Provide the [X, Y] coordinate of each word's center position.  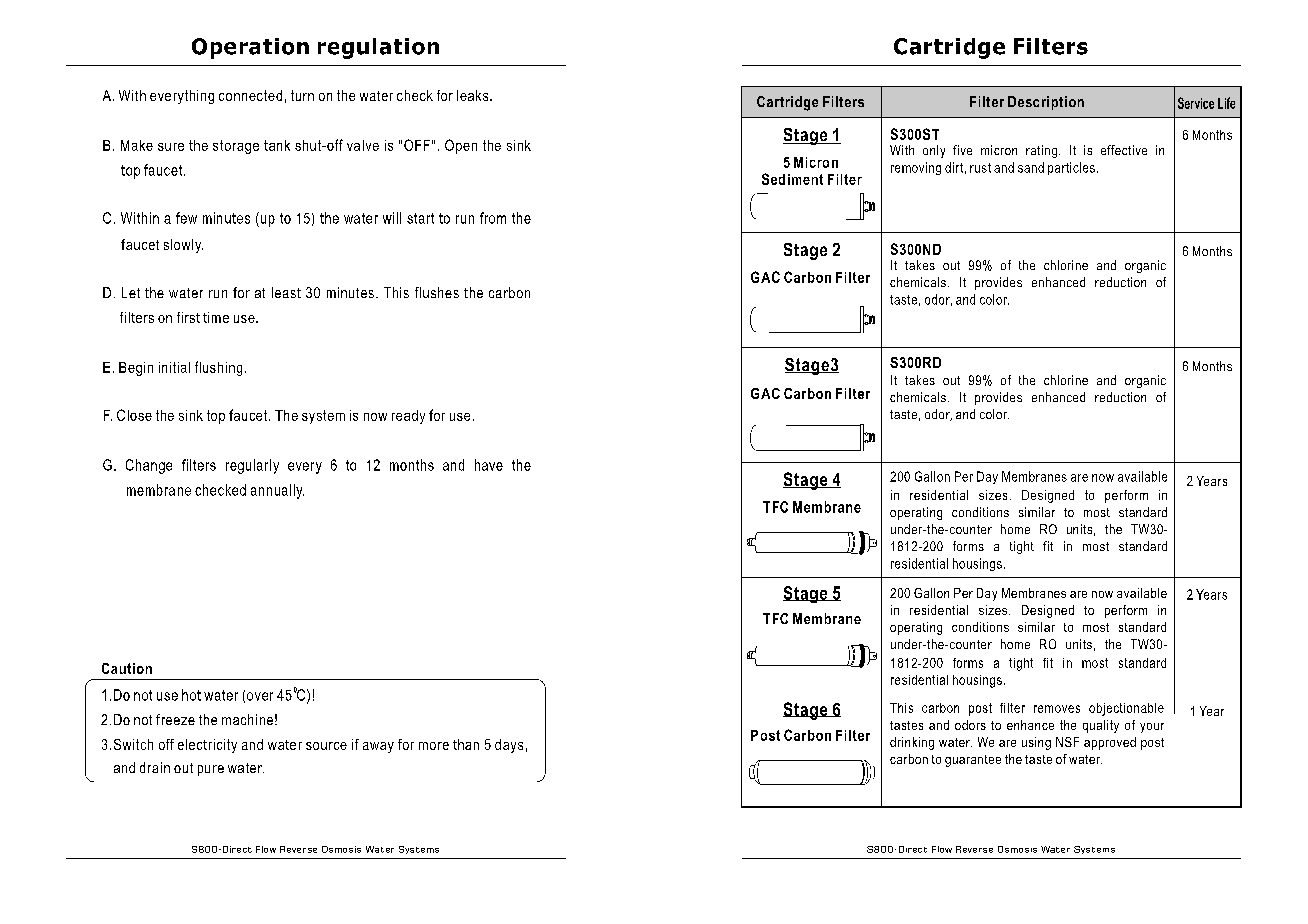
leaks [474, 95]
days [509, 746]
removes [1057, 709]
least [286, 292]
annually [277, 491]
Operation [250, 48]
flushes [437, 292]
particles [1071, 168]
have [489, 465]
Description [1046, 103]
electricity [207, 746]
